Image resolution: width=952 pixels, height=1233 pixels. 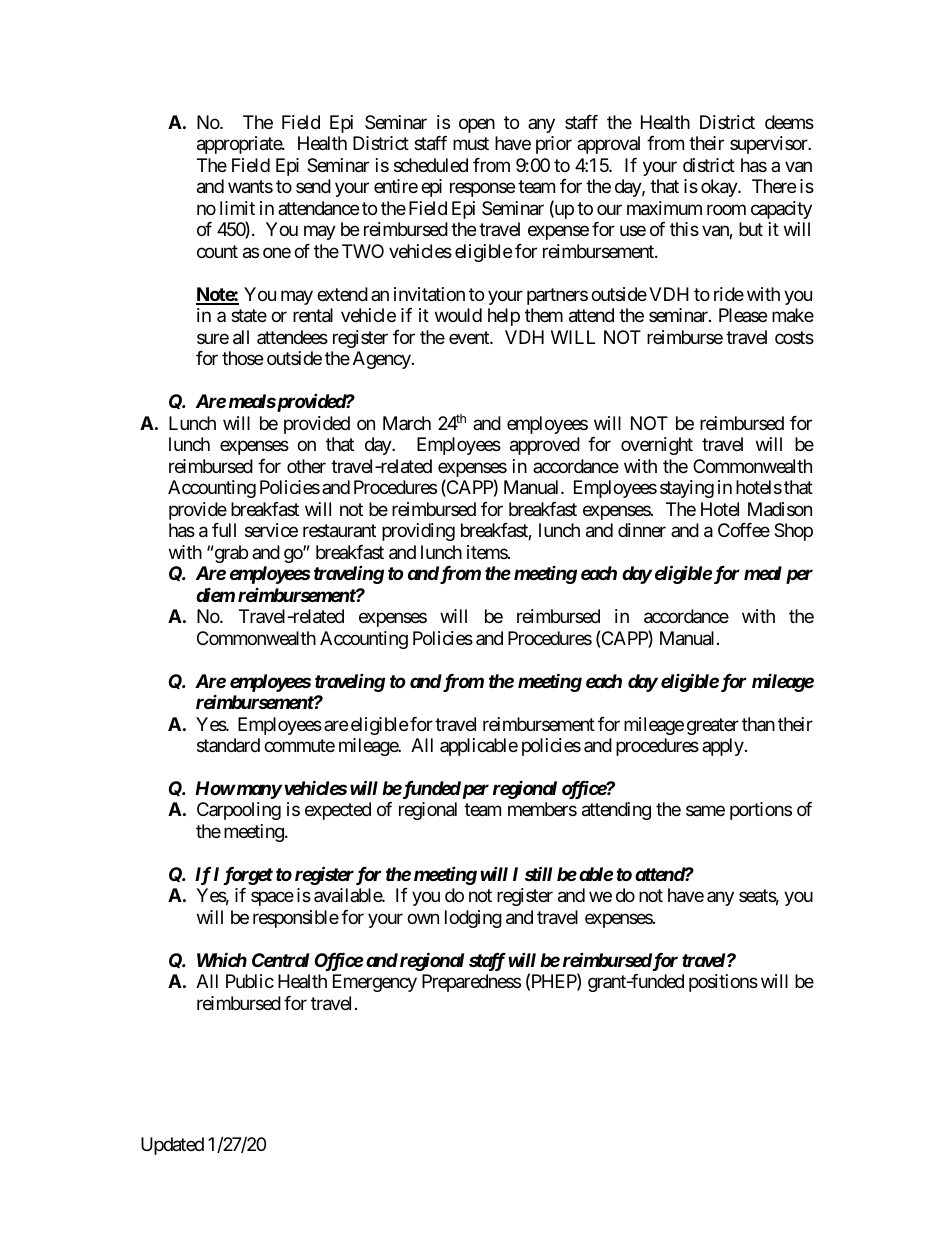 I want to click on forget, so click(x=248, y=876).
